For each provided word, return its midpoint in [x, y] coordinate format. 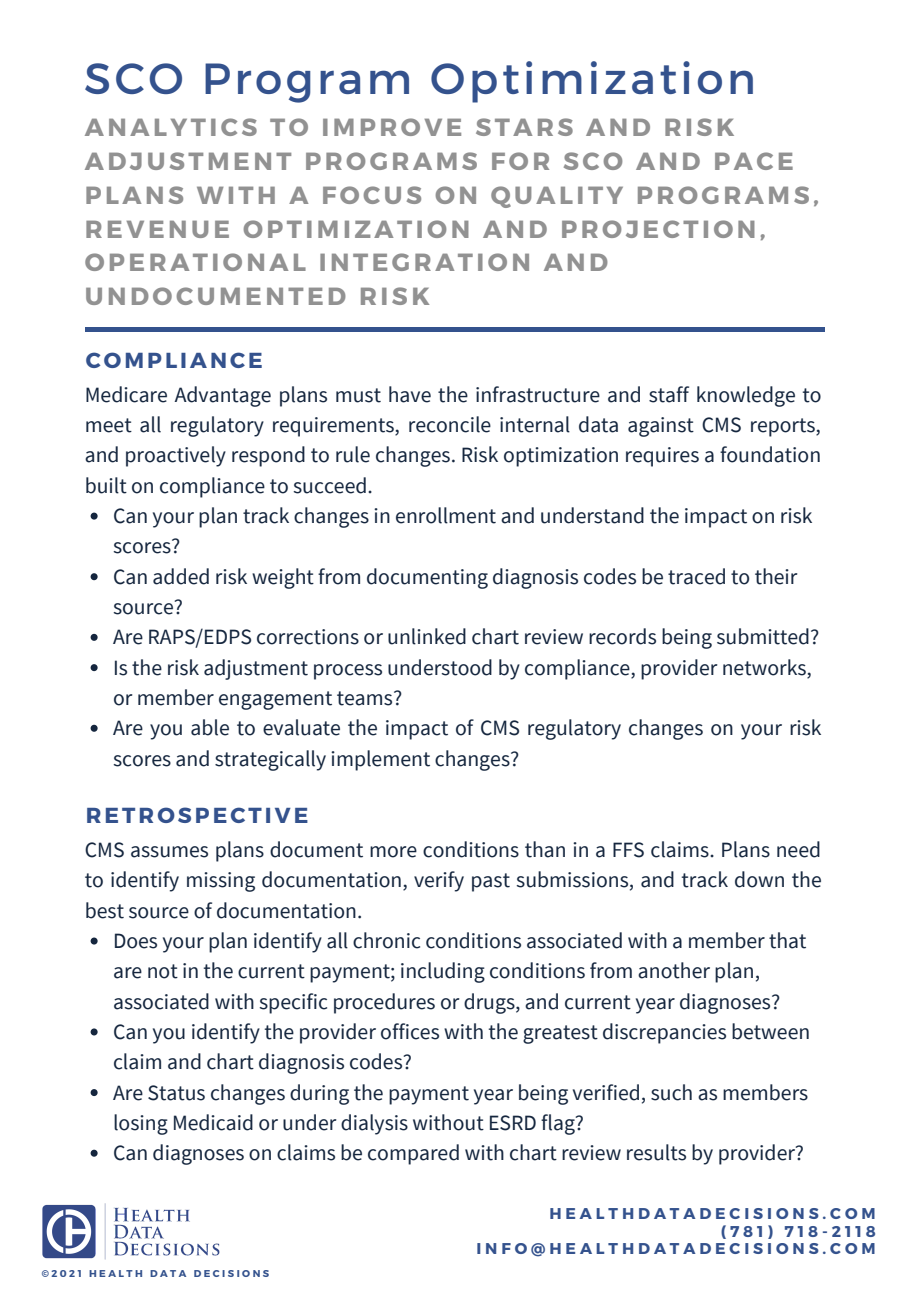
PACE [754, 161]
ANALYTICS [171, 127]
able [210, 727]
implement [380, 760]
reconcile [450, 424]
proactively [176, 456]
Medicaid [213, 1122]
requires [662, 457]
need [798, 849]
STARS [524, 127]
